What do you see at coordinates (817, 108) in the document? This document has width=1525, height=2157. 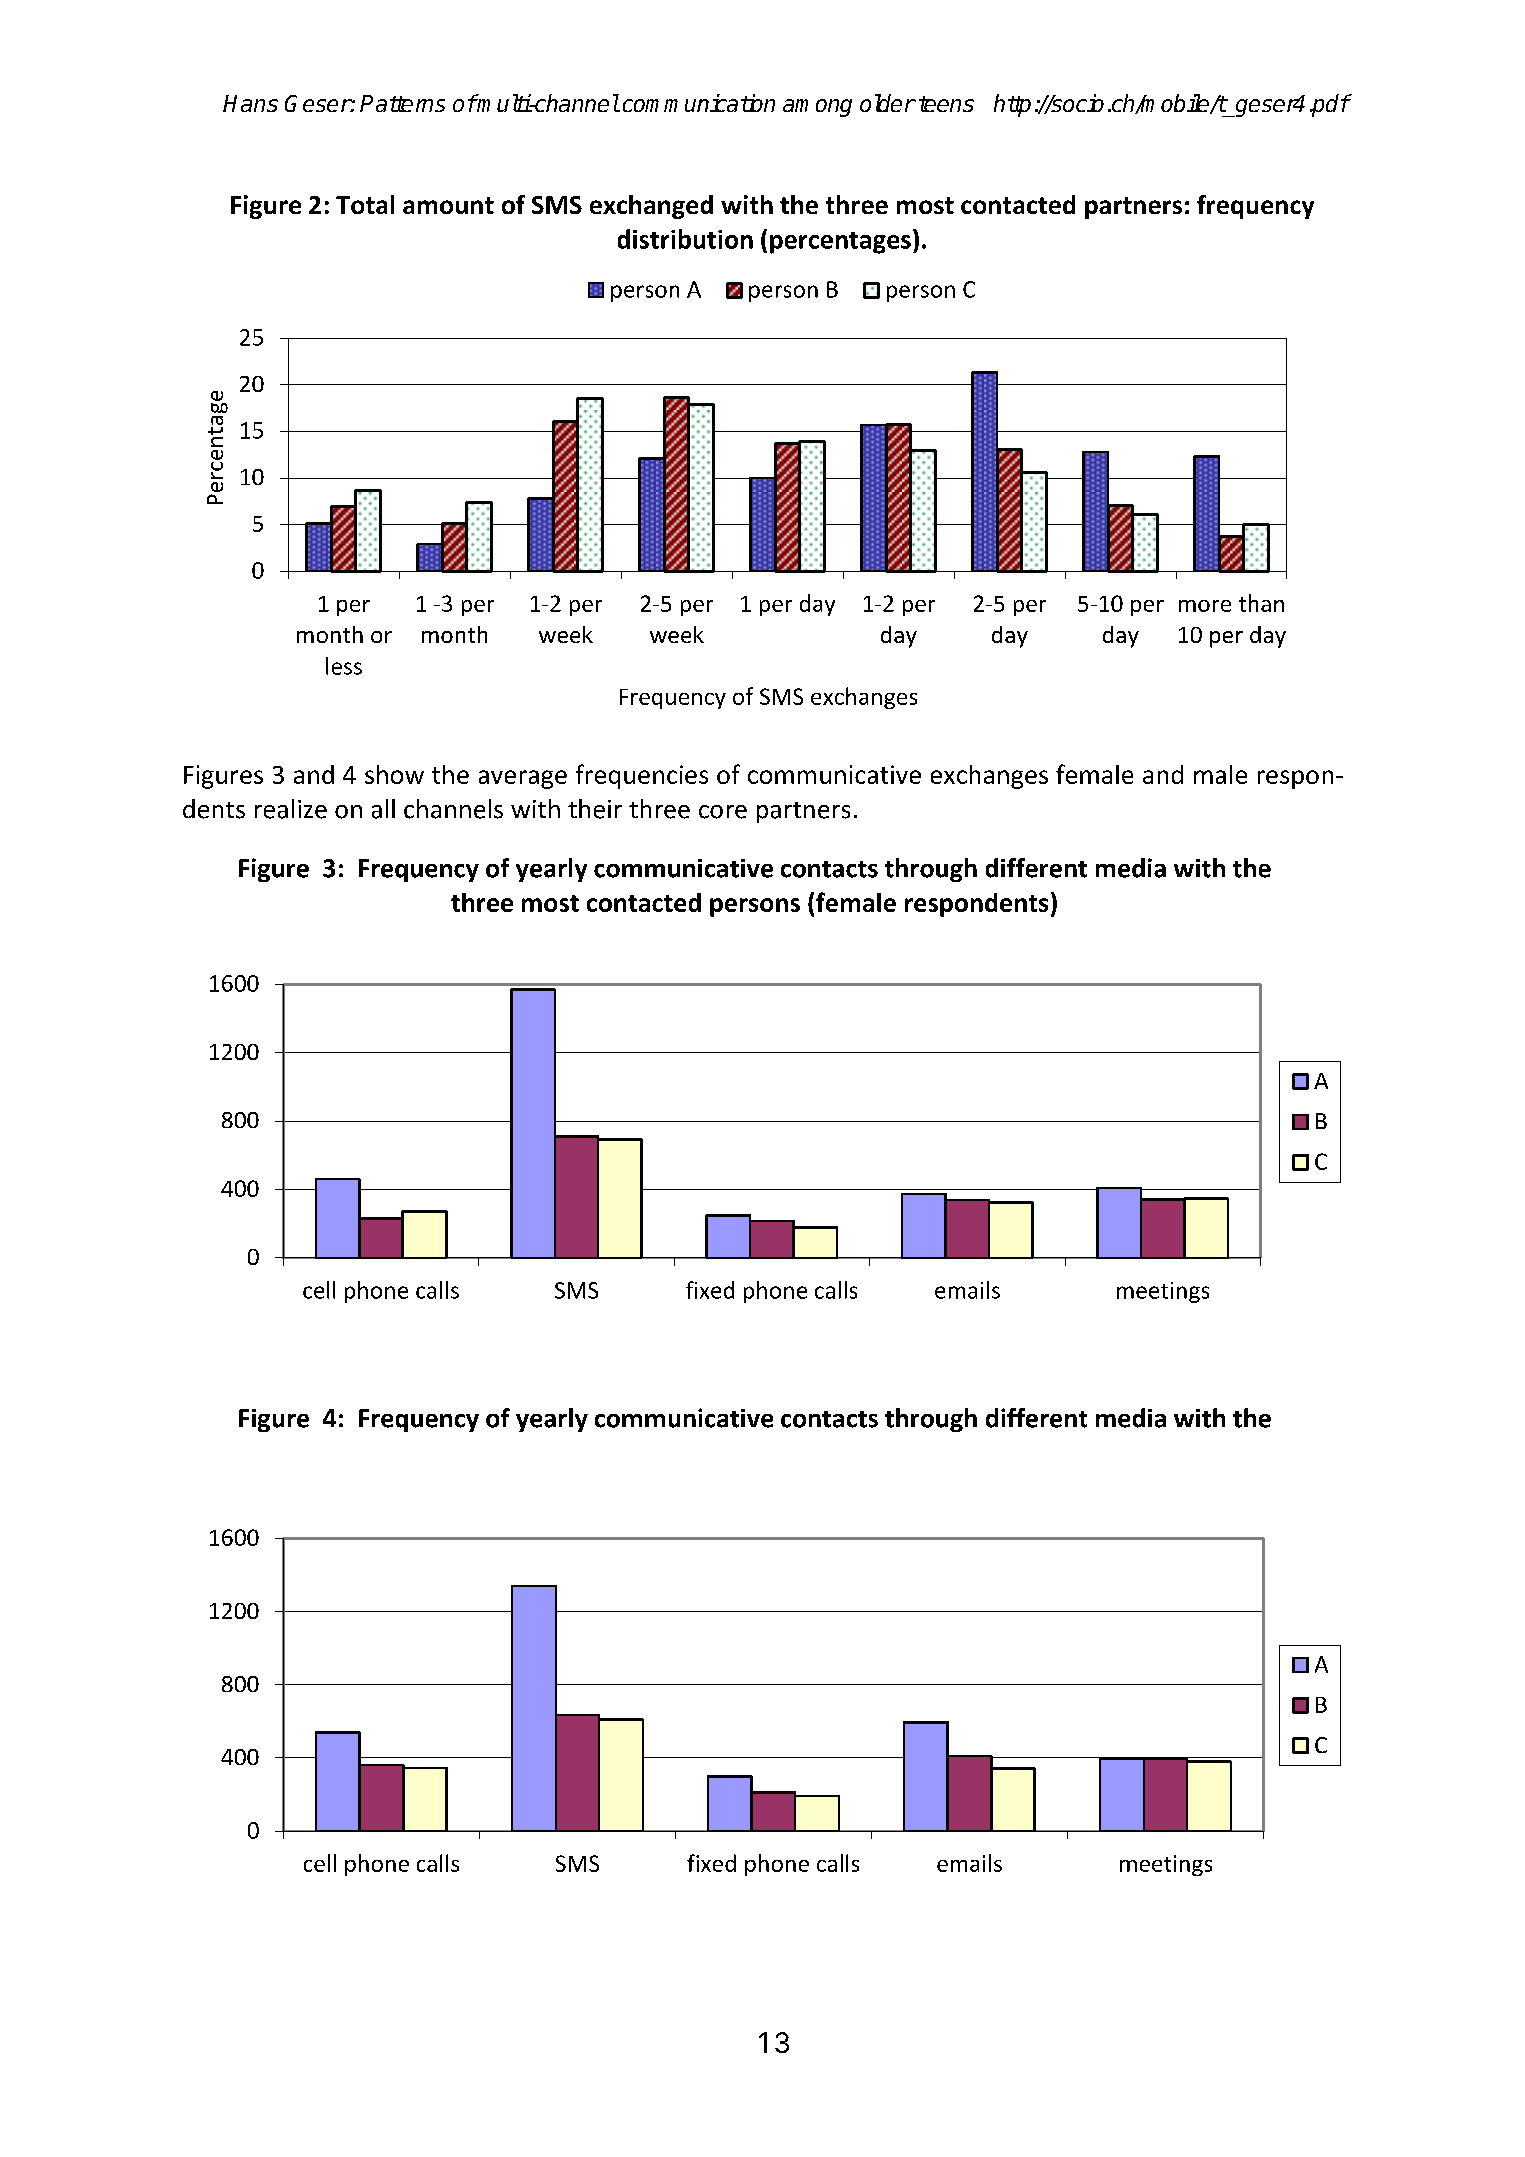 I see `among` at bounding box center [817, 108].
